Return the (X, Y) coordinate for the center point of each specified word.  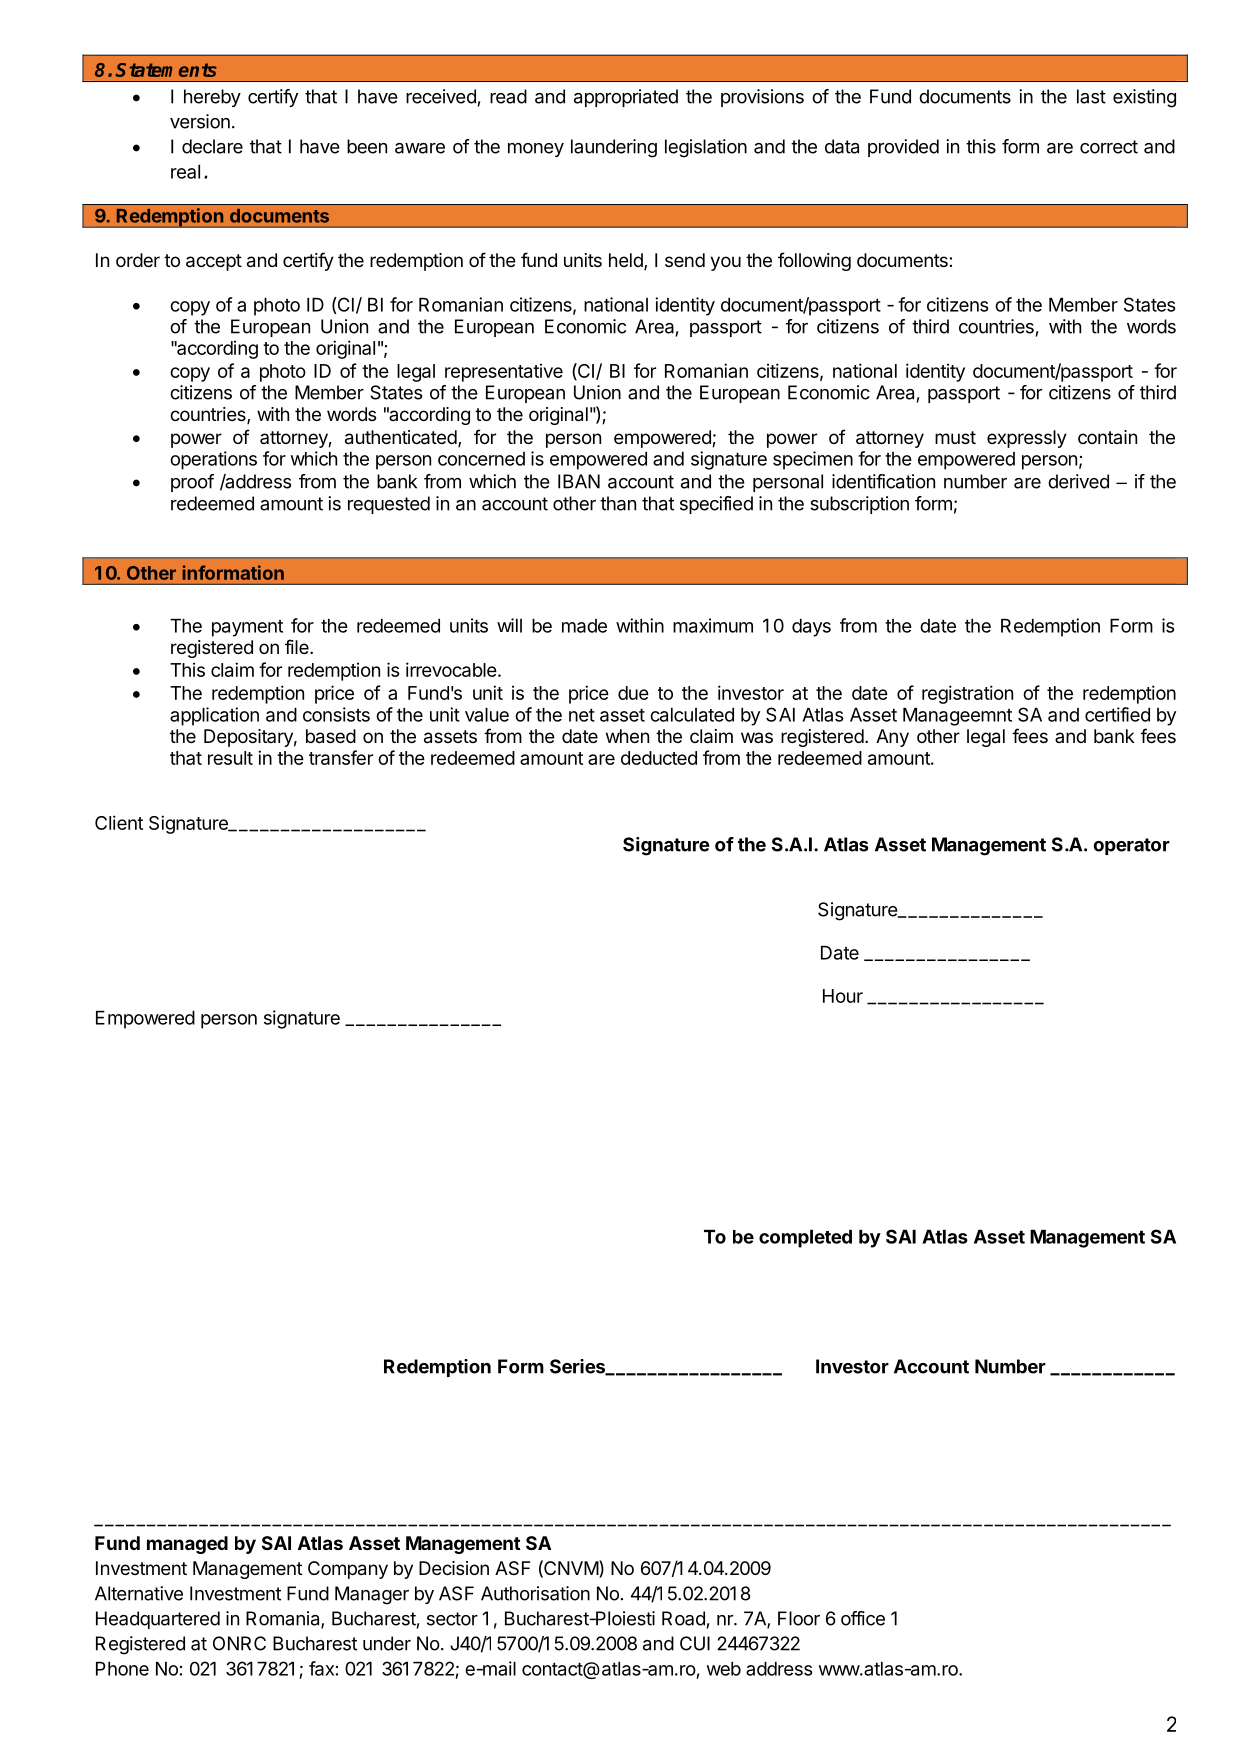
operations (213, 460)
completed (805, 1239)
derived (1078, 481)
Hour (843, 996)
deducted (659, 758)
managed (187, 1545)
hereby (212, 98)
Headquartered (158, 1620)
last (1091, 96)
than (618, 503)
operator (1131, 846)
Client (119, 822)
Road (683, 1618)
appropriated (626, 98)
